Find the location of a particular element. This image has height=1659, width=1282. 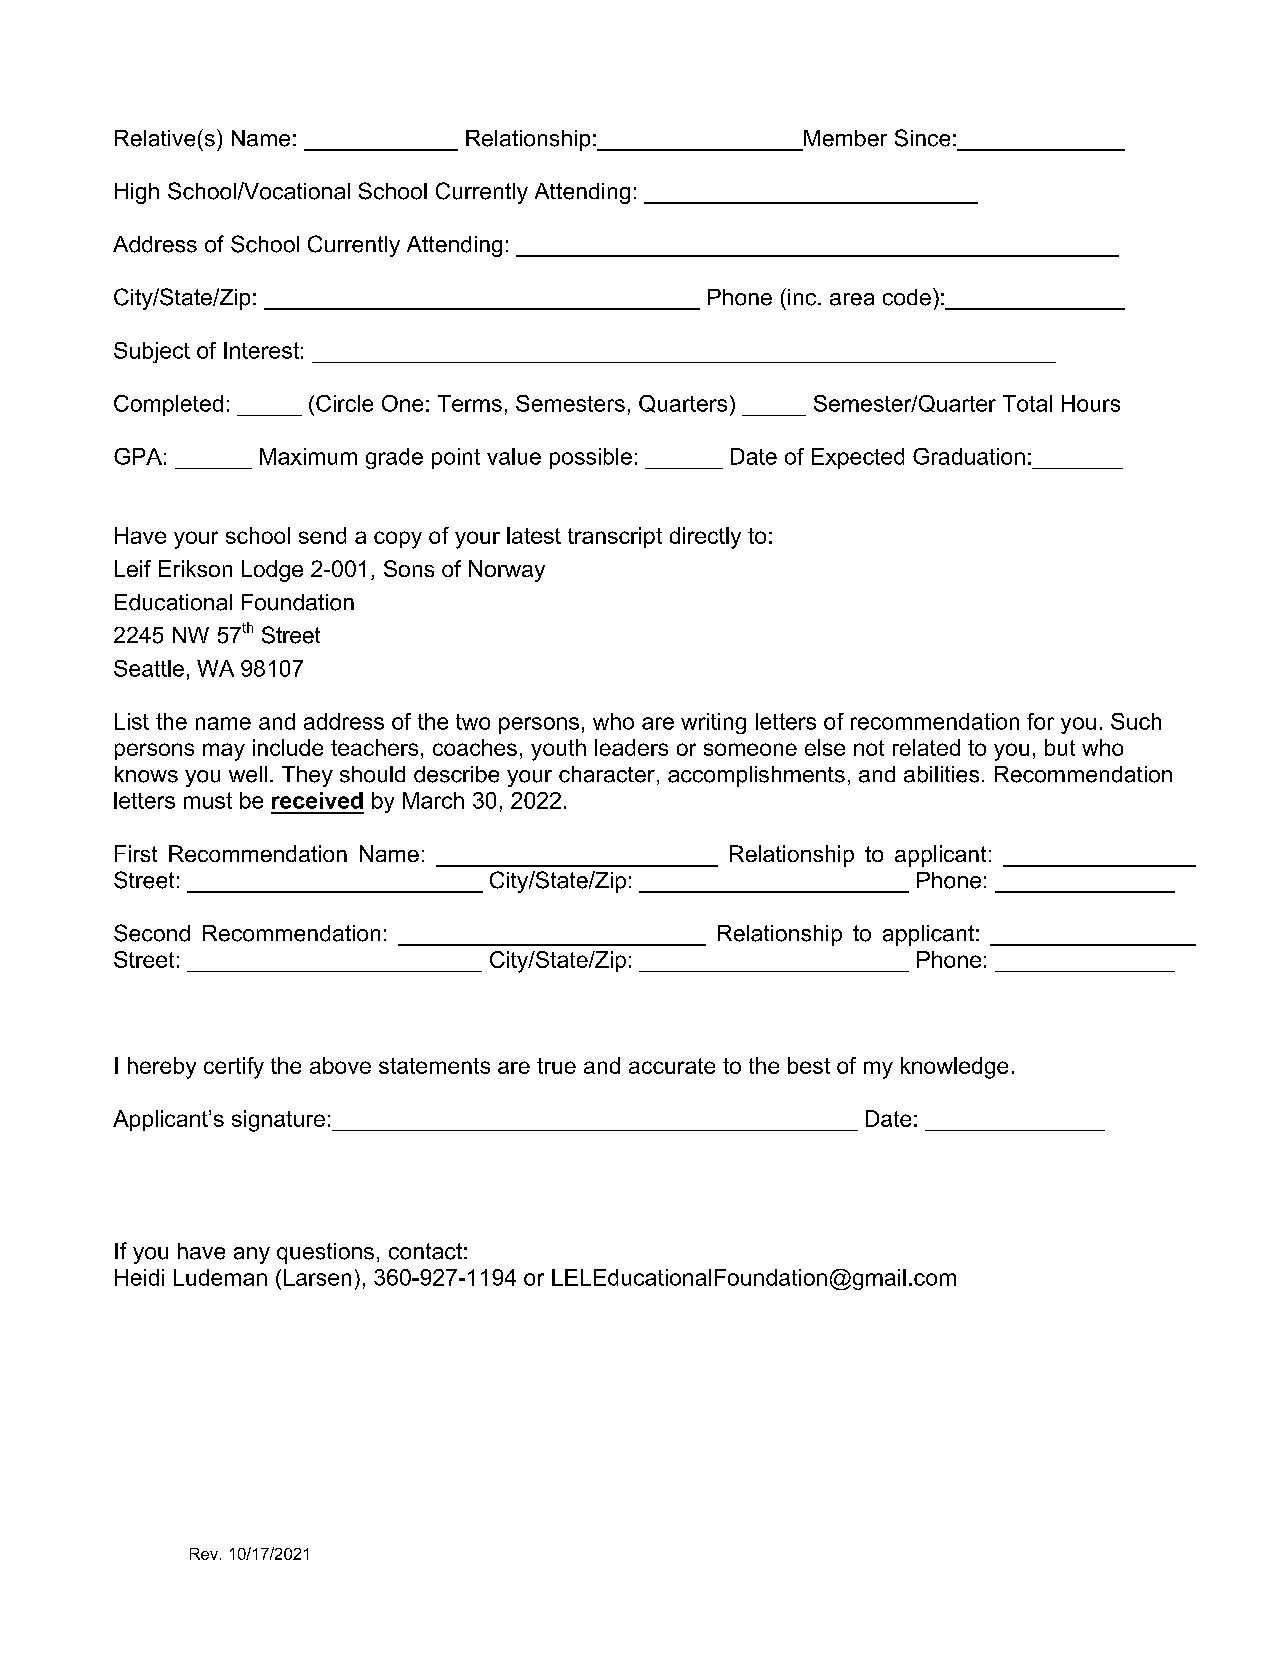

certify is located at coordinates (234, 1068).
